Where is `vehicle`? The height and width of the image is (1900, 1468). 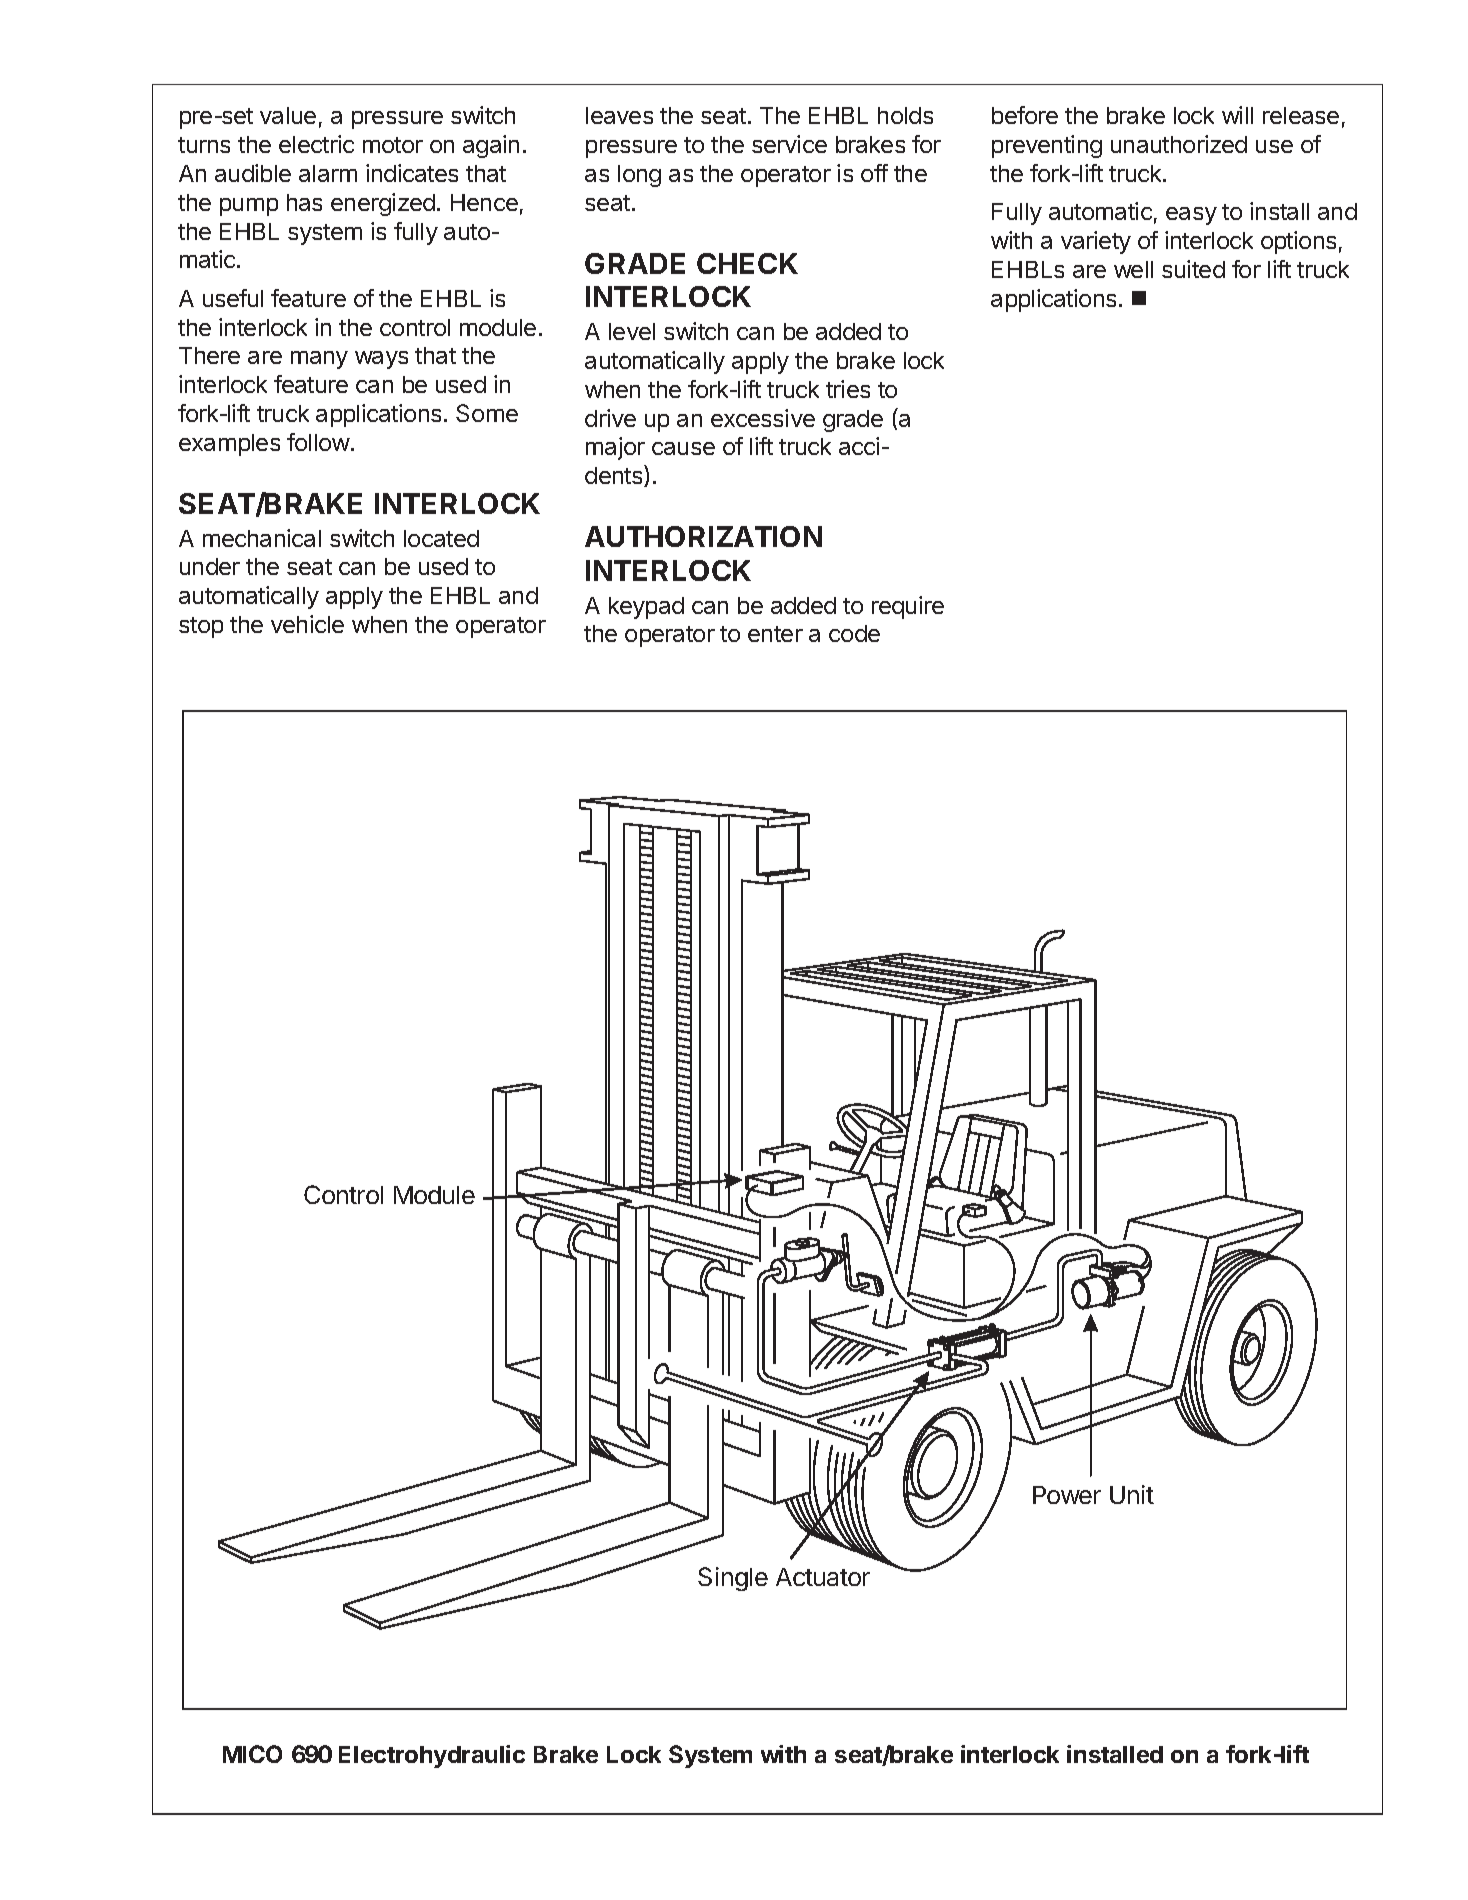 vehicle is located at coordinates (307, 624).
